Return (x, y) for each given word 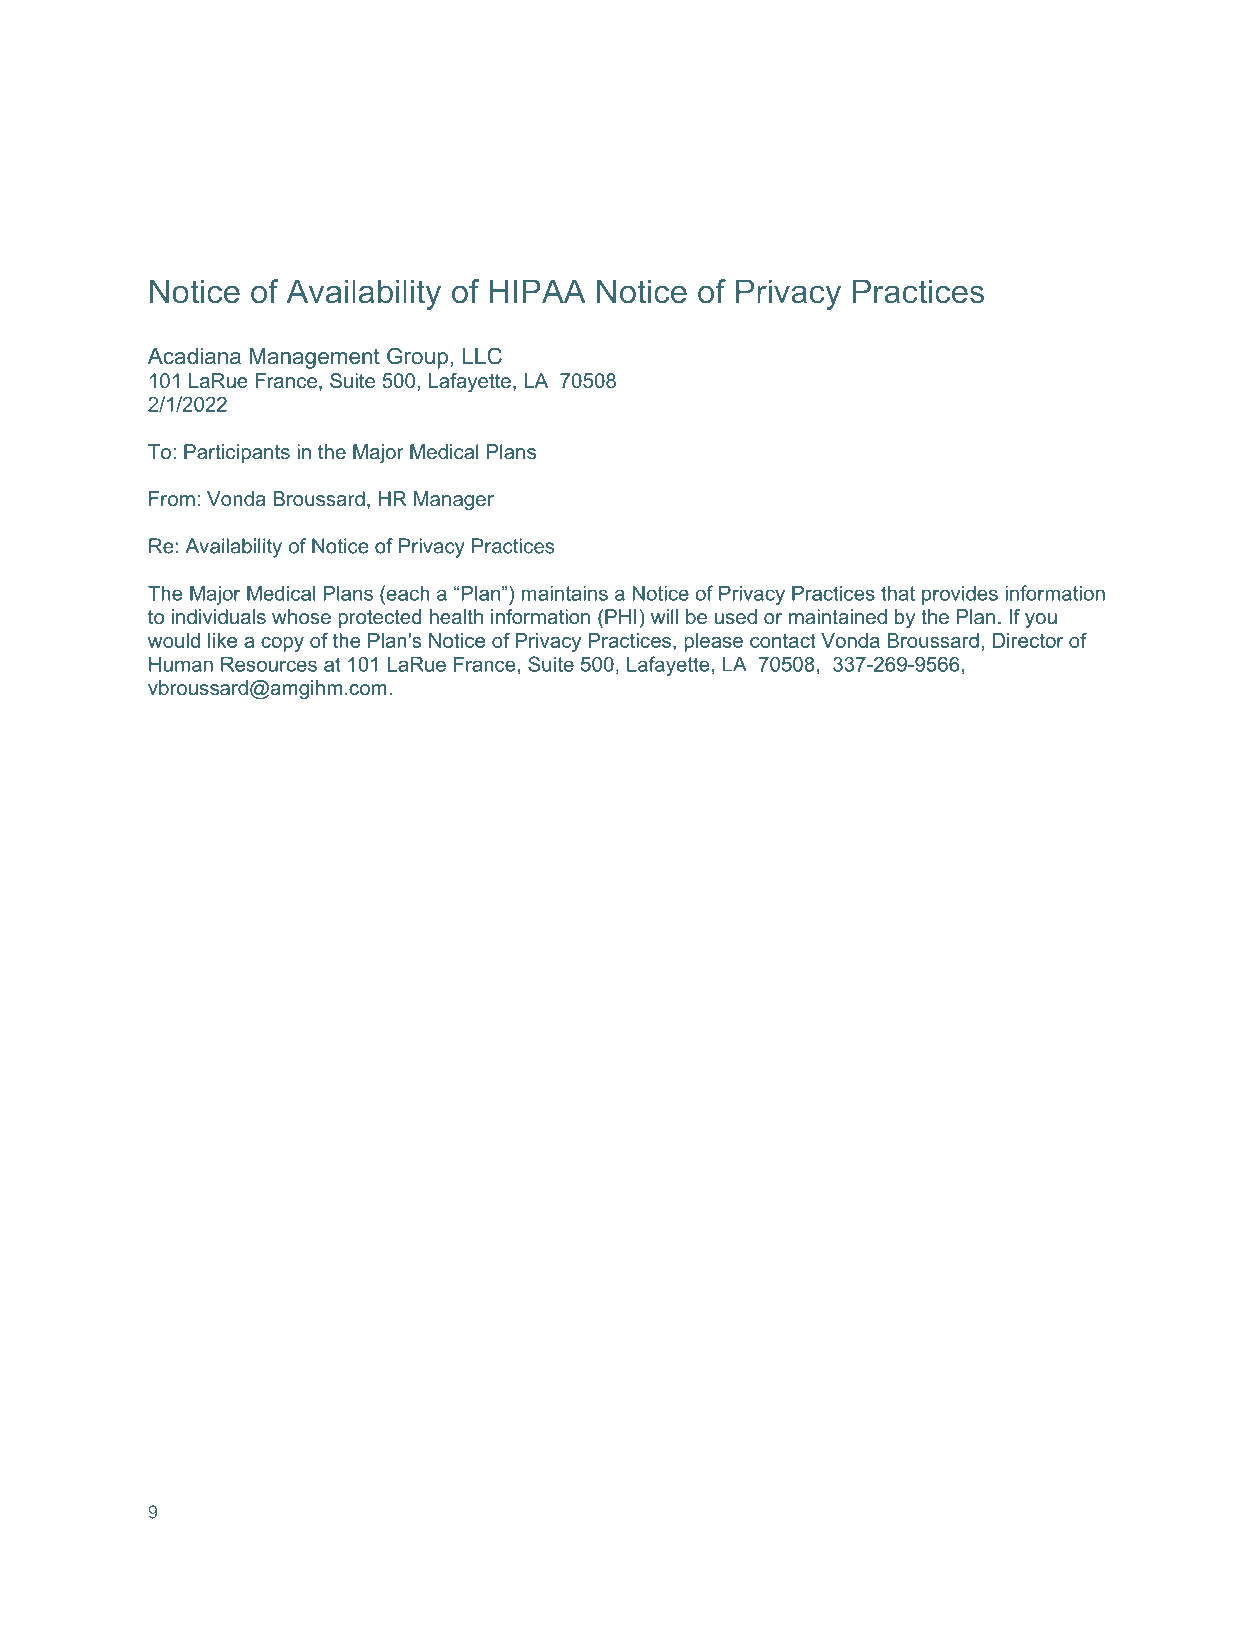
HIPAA (538, 291)
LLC (482, 356)
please (713, 642)
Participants (237, 453)
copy (282, 644)
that (898, 593)
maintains (565, 593)
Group (417, 358)
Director (1028, 640)
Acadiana (194, 356)
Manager (454, 501)
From (172, 498)
